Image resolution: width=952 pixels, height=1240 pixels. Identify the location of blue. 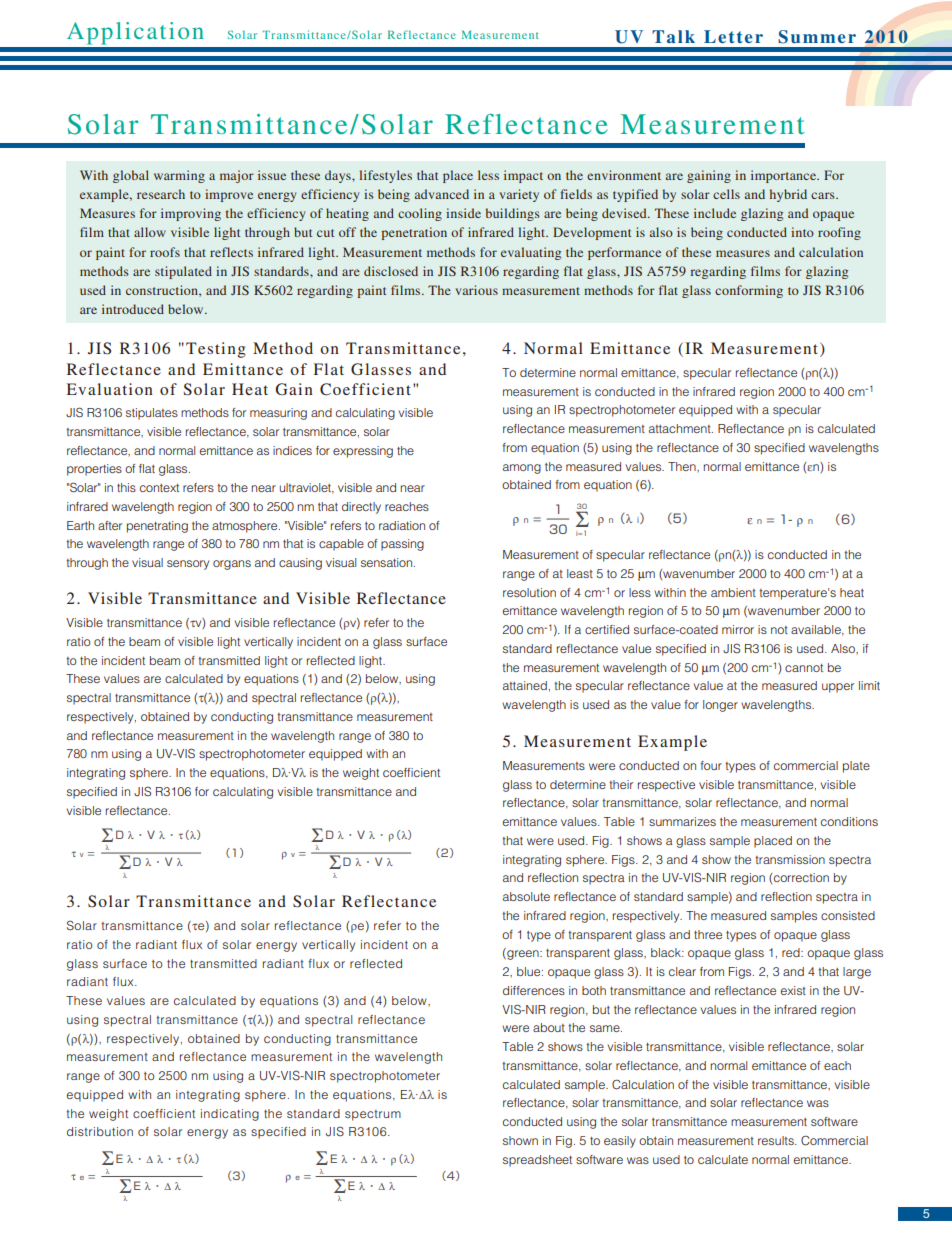
(530, 971).
